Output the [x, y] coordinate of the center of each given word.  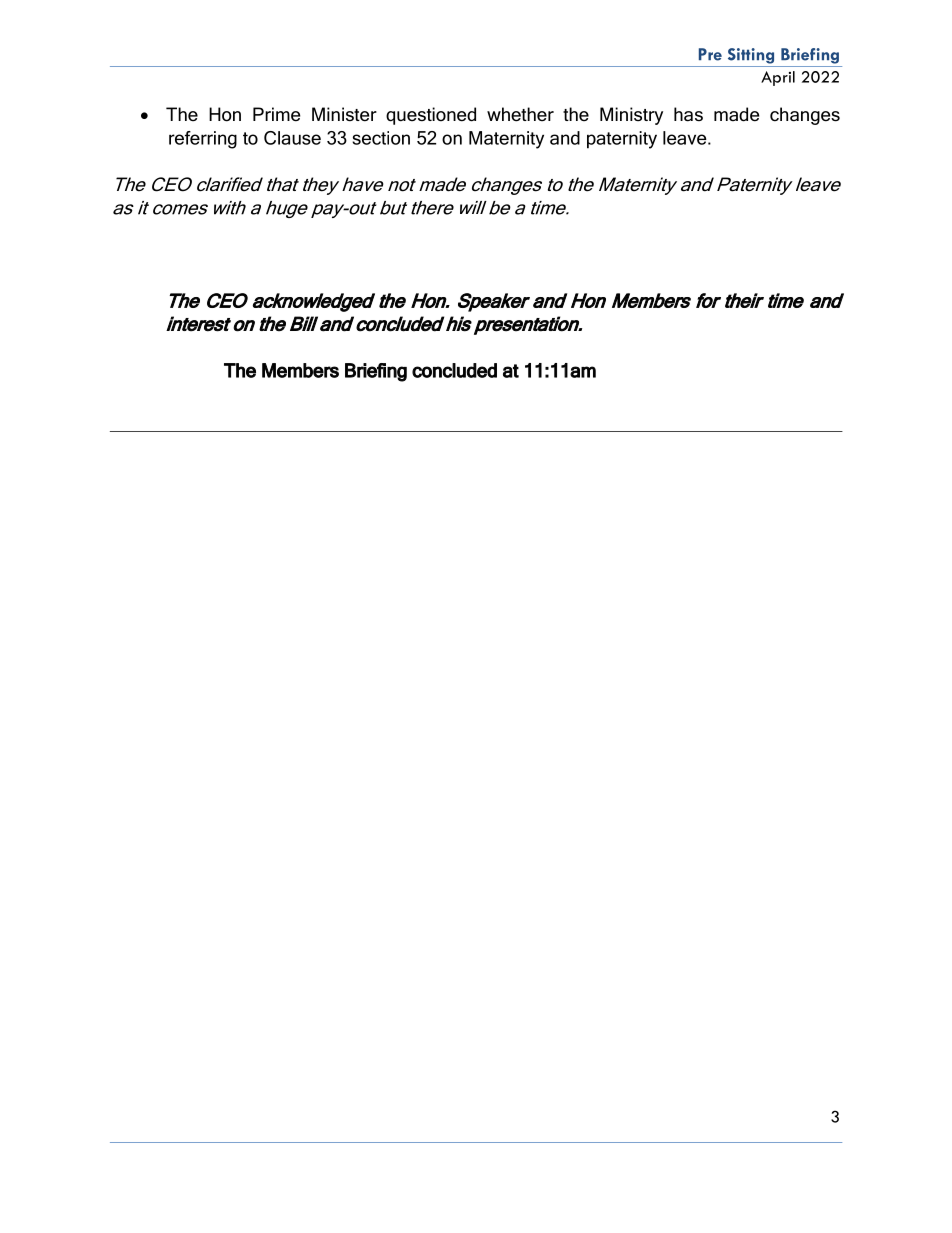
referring [203, 140]
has [688, 114]
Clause [292, 138]
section [381, 138]
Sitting [751, 56]
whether [520, 114]
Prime [276, 114]
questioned [431, 116]
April [778, 78]
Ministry [631, 116]
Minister [344, 114]
